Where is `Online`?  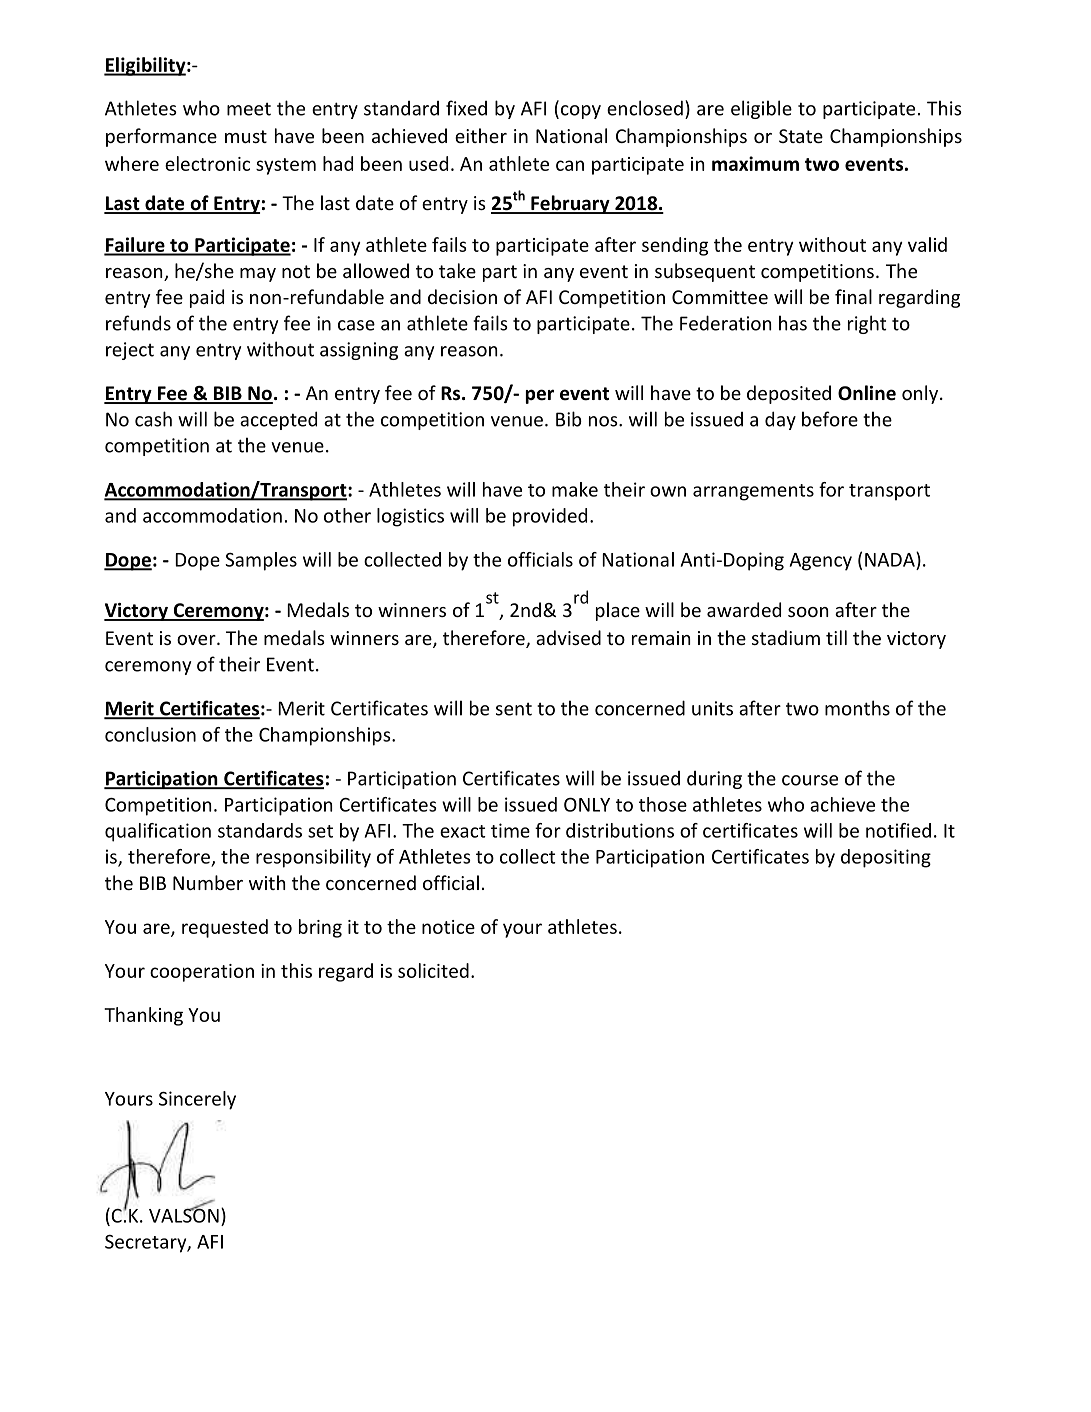
Online is located at coordinates (867, 393).
